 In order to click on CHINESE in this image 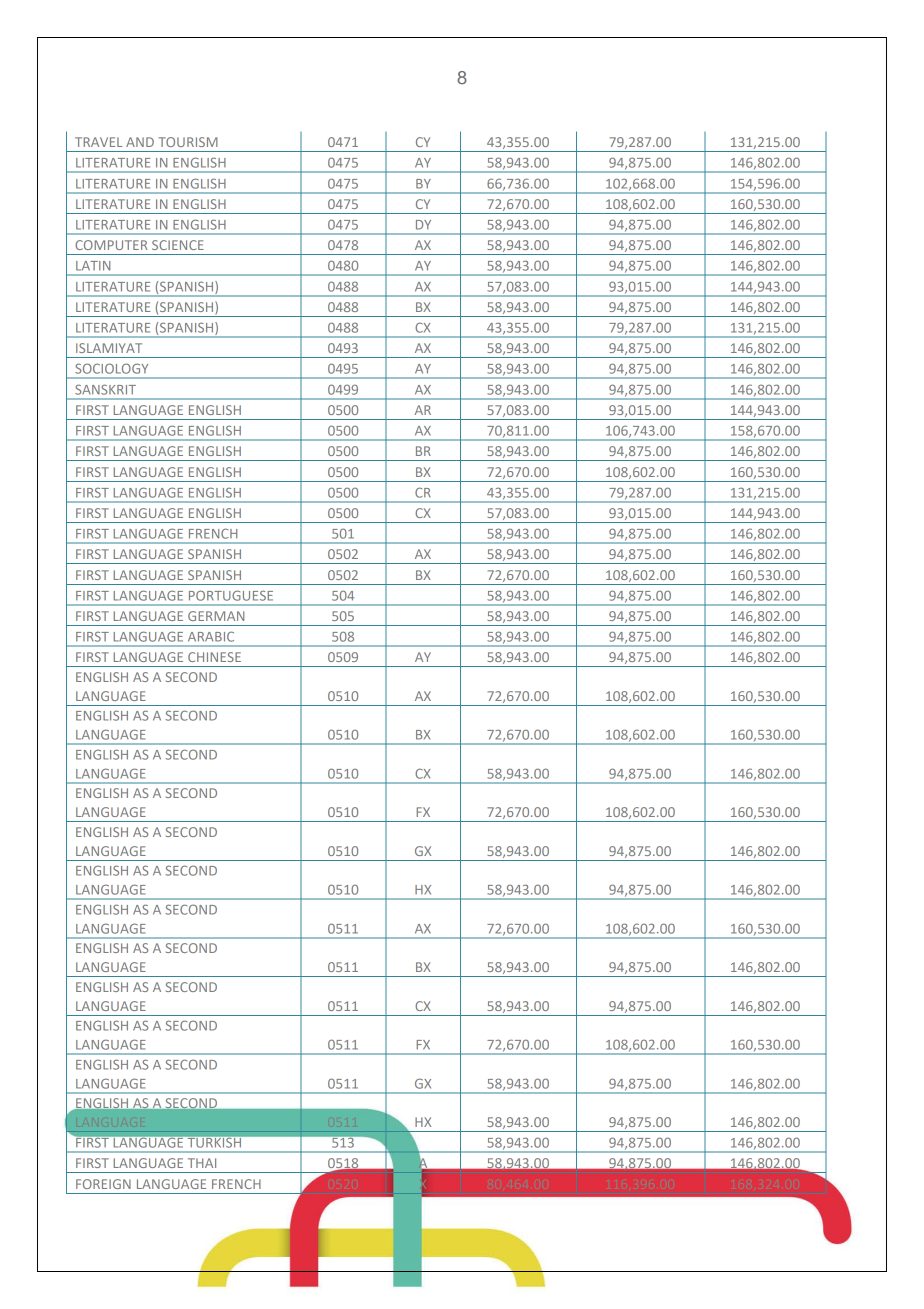, I will do `click(214, 657)`.
